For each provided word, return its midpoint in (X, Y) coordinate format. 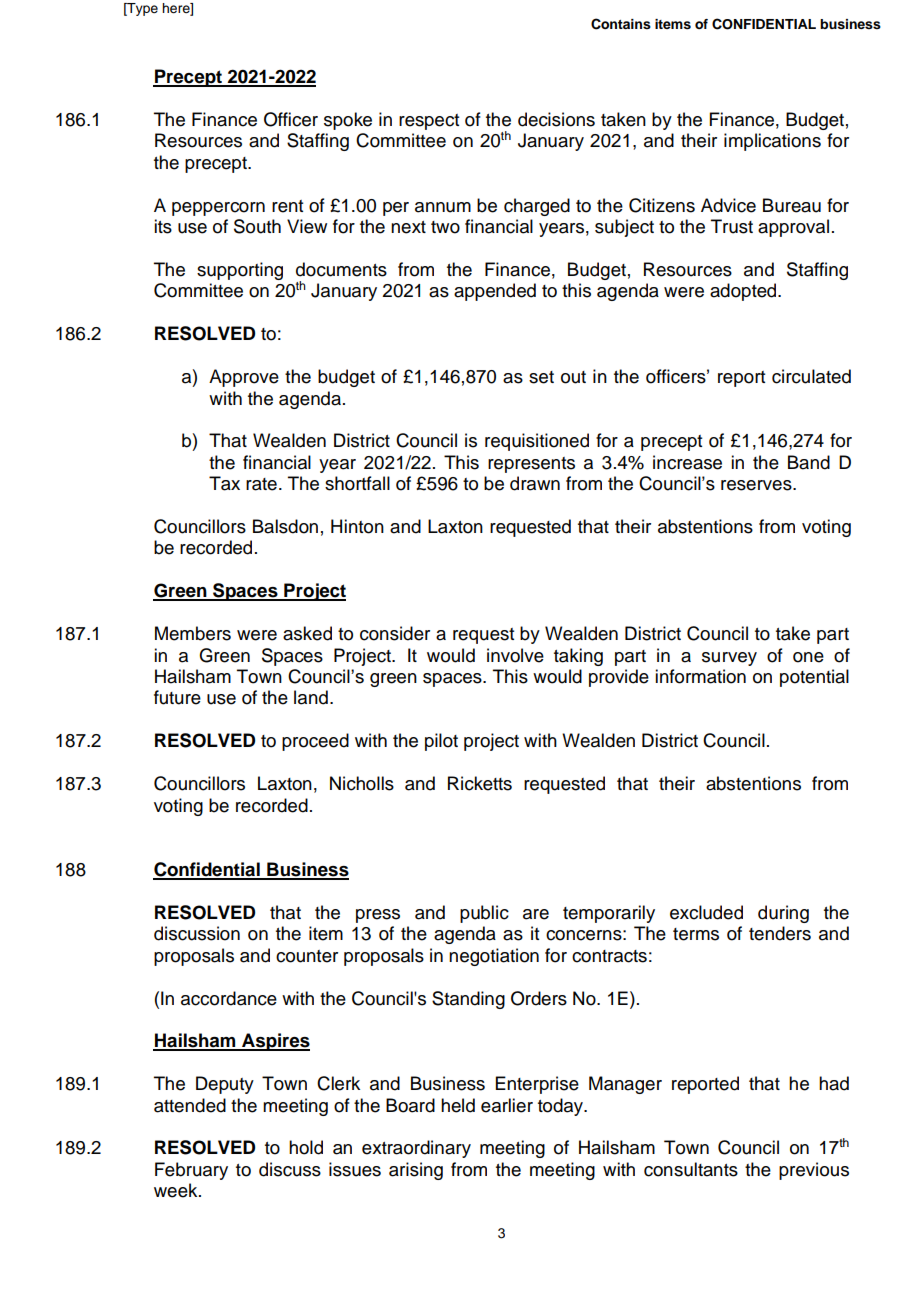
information (700, 676)
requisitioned (537, 442)
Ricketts (480, 783)
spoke (348, 121)
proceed (315, 742)
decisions (556, 119)
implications (772, 142)
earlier (507, 1105)
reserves (757, 485)
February (191, 1171)
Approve (244, 378)
